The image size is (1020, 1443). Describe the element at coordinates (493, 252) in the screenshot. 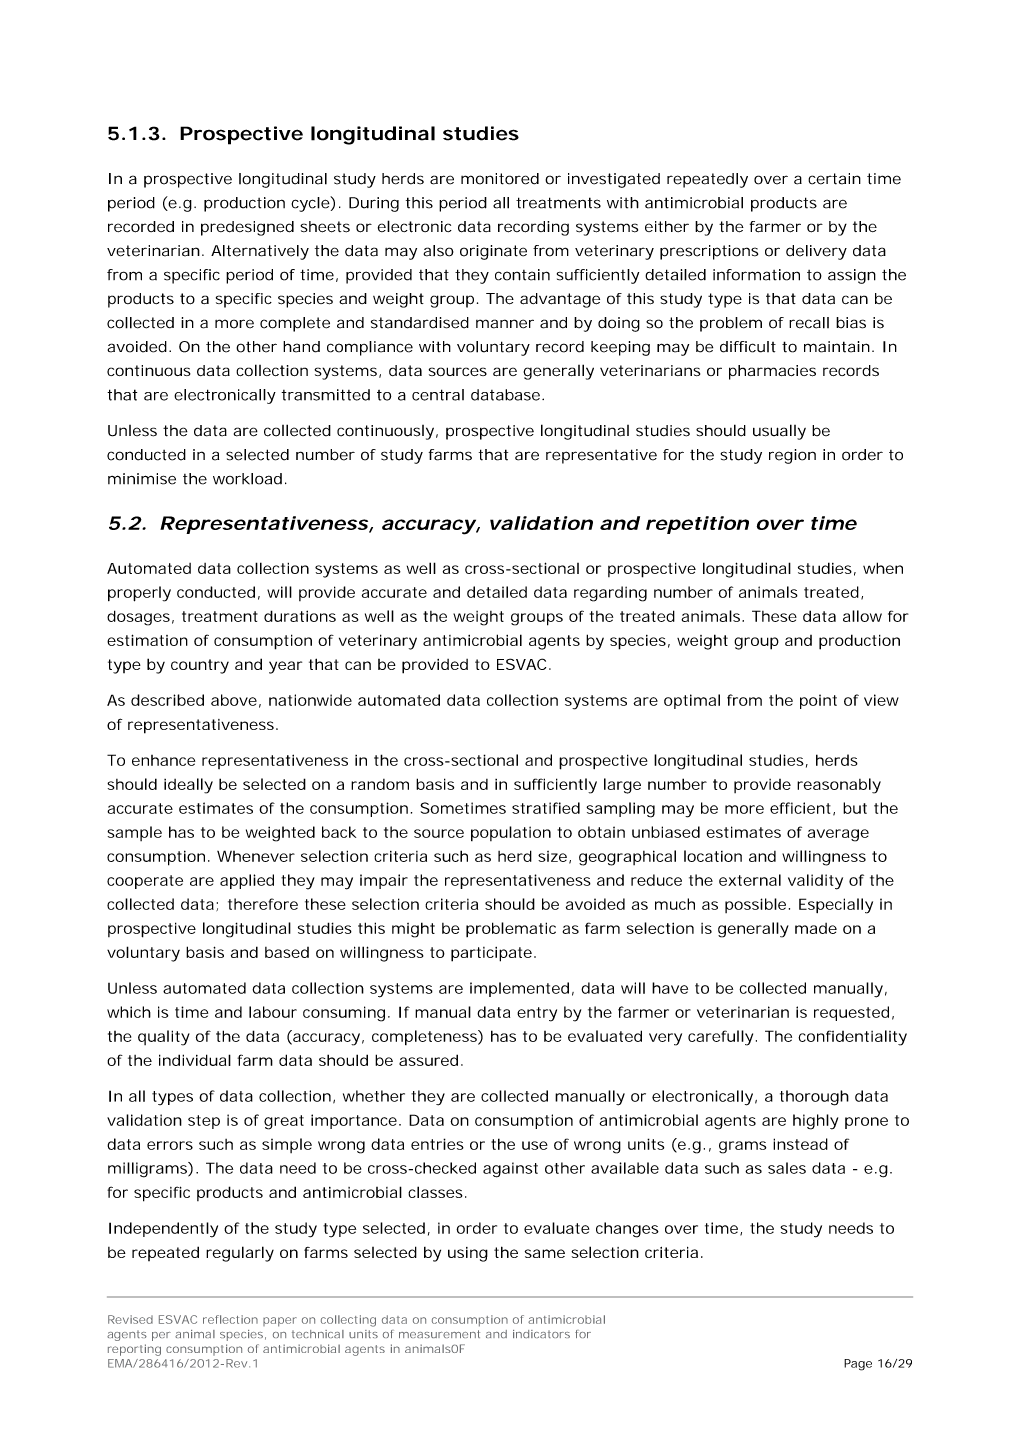

I see `originate` at that location.
